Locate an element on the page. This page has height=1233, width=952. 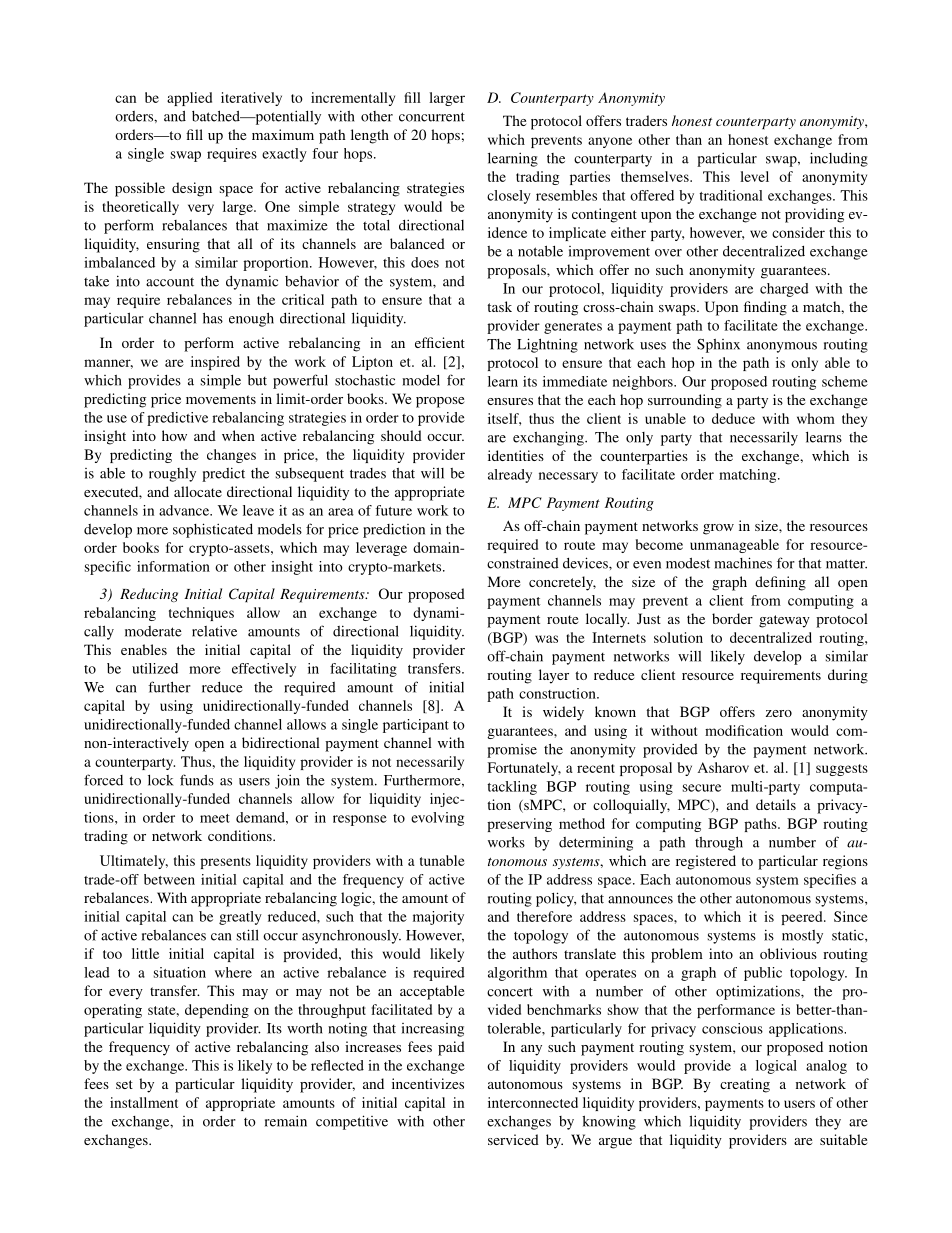
serviced is located at coordinates (513, 1139).
